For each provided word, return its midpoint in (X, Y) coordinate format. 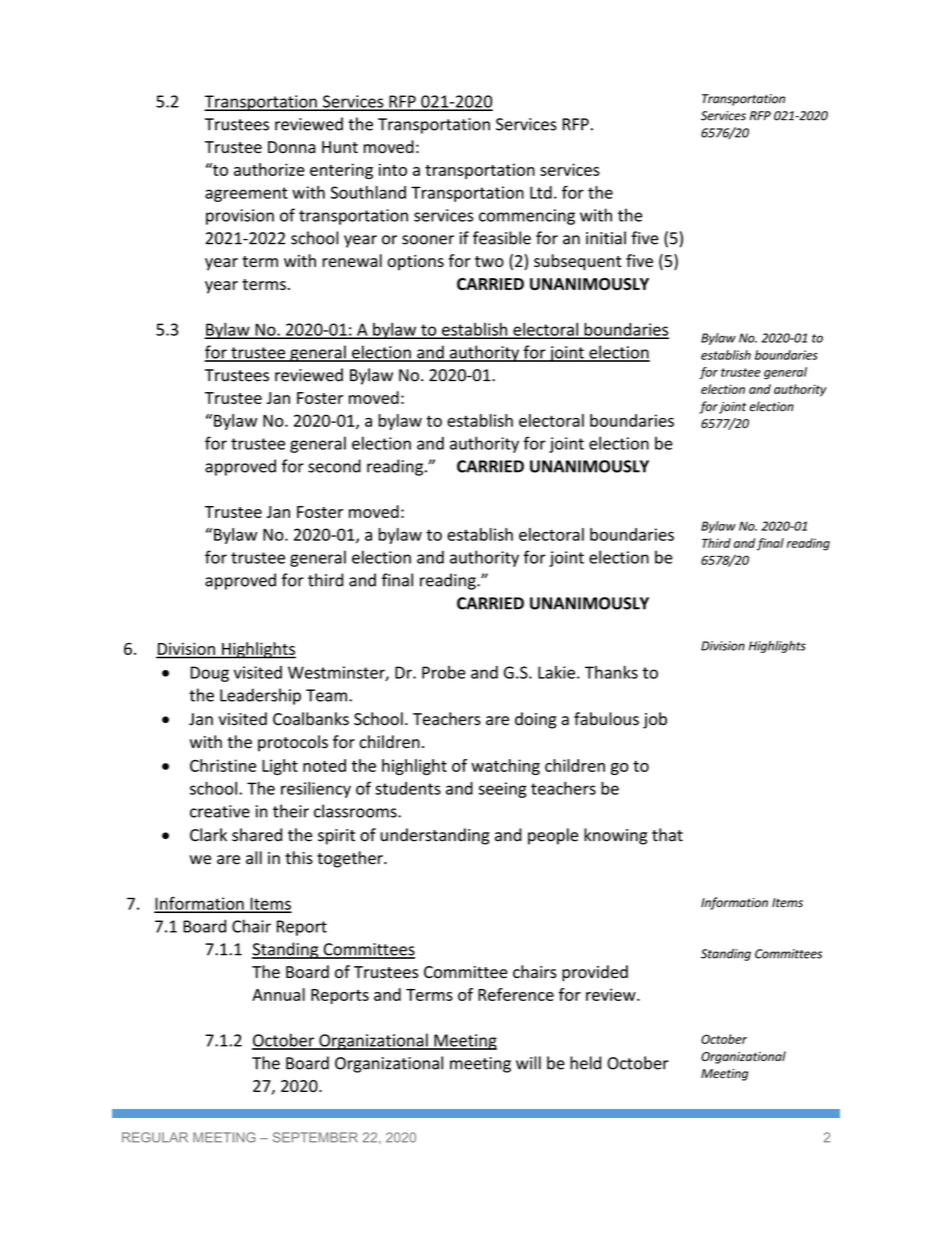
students (408, 788)
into (393, 169)
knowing (615, 836)
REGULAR (155, 1137)
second (334, 466)
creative (220, 811)
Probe (444, 672)
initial (606, 238)
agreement (246, 194)
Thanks (611, 672)
